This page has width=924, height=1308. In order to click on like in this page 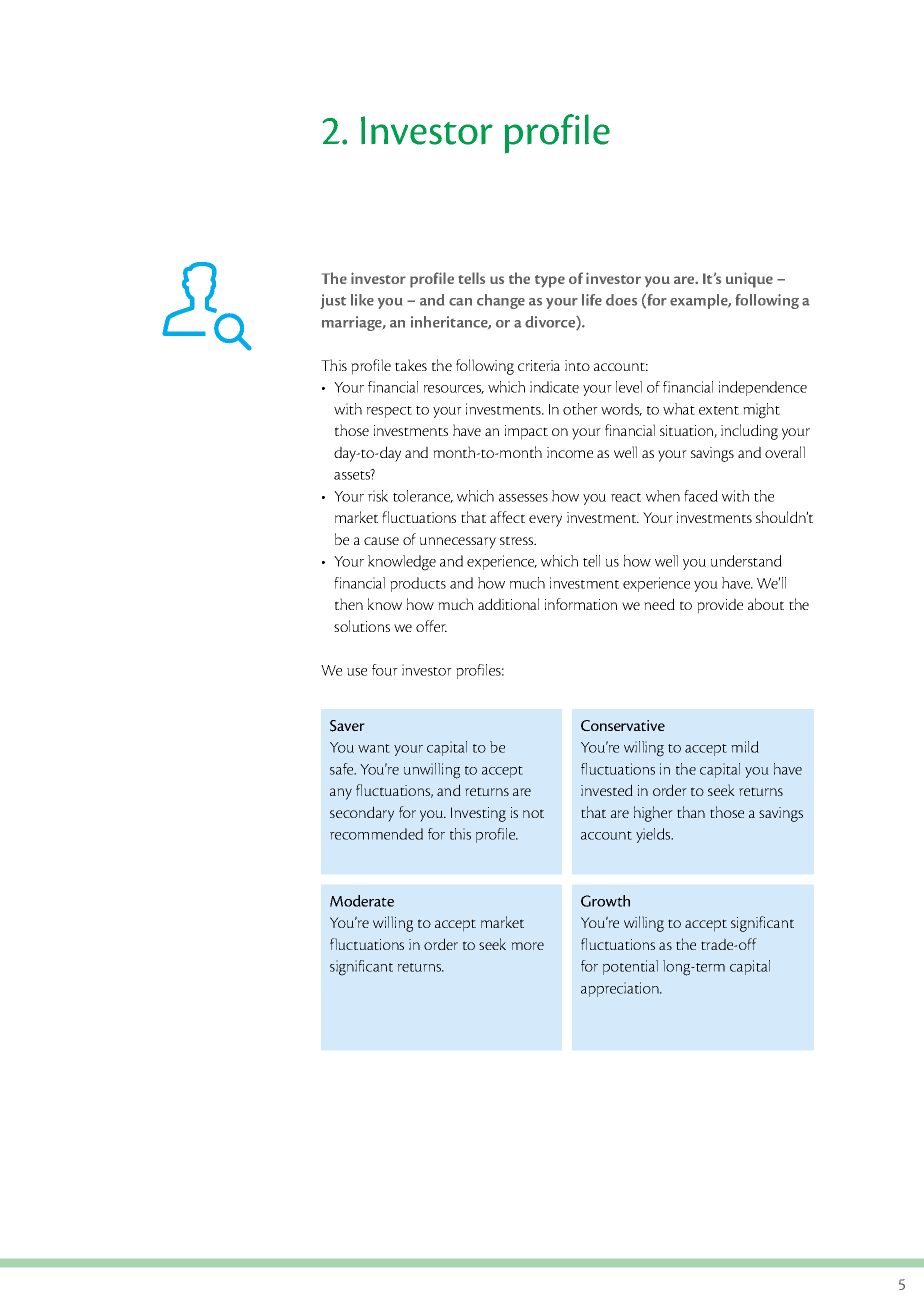, I will do `click(362, 300)`.
